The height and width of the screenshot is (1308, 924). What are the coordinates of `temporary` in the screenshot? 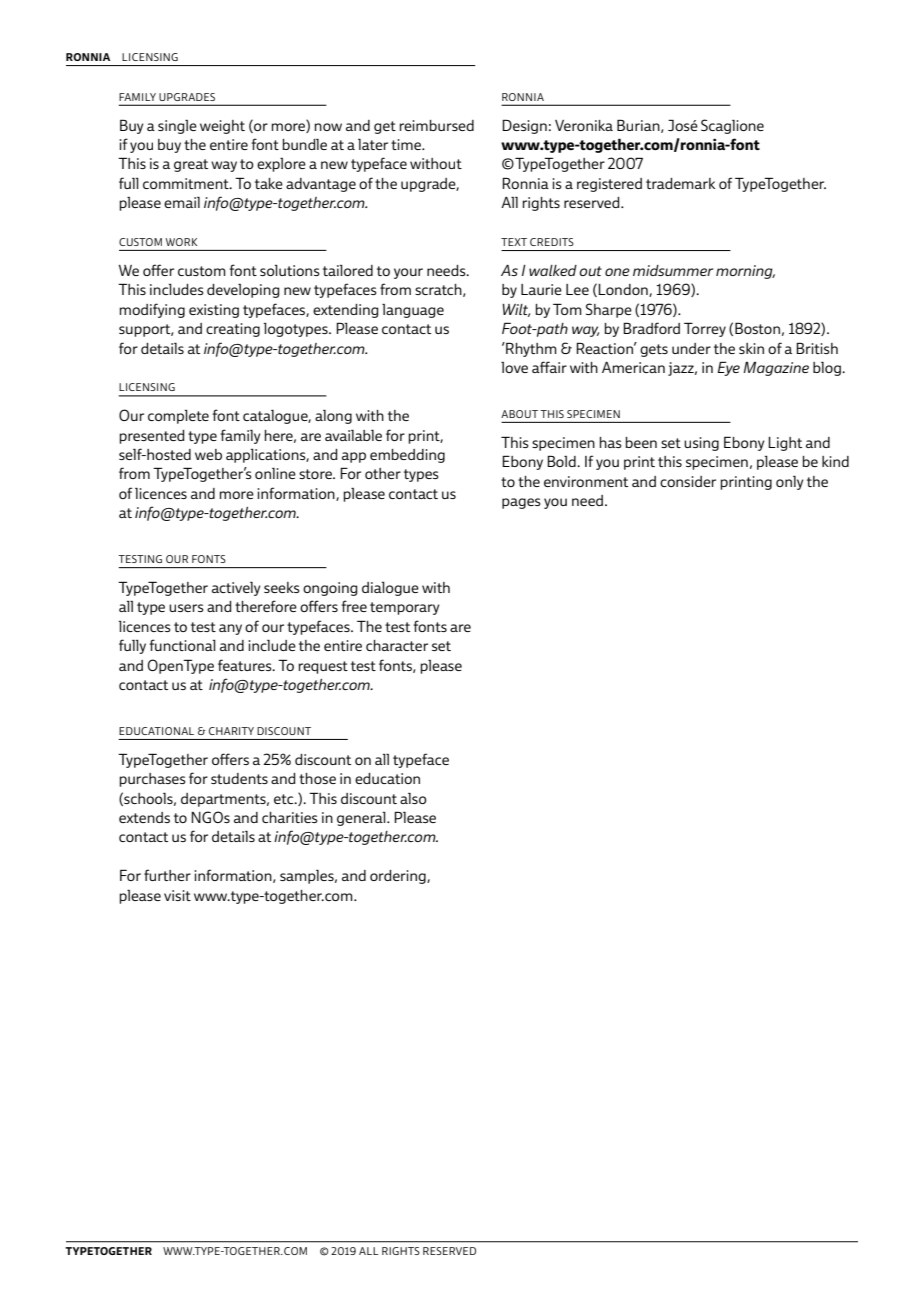 It's located at (405, 608).
